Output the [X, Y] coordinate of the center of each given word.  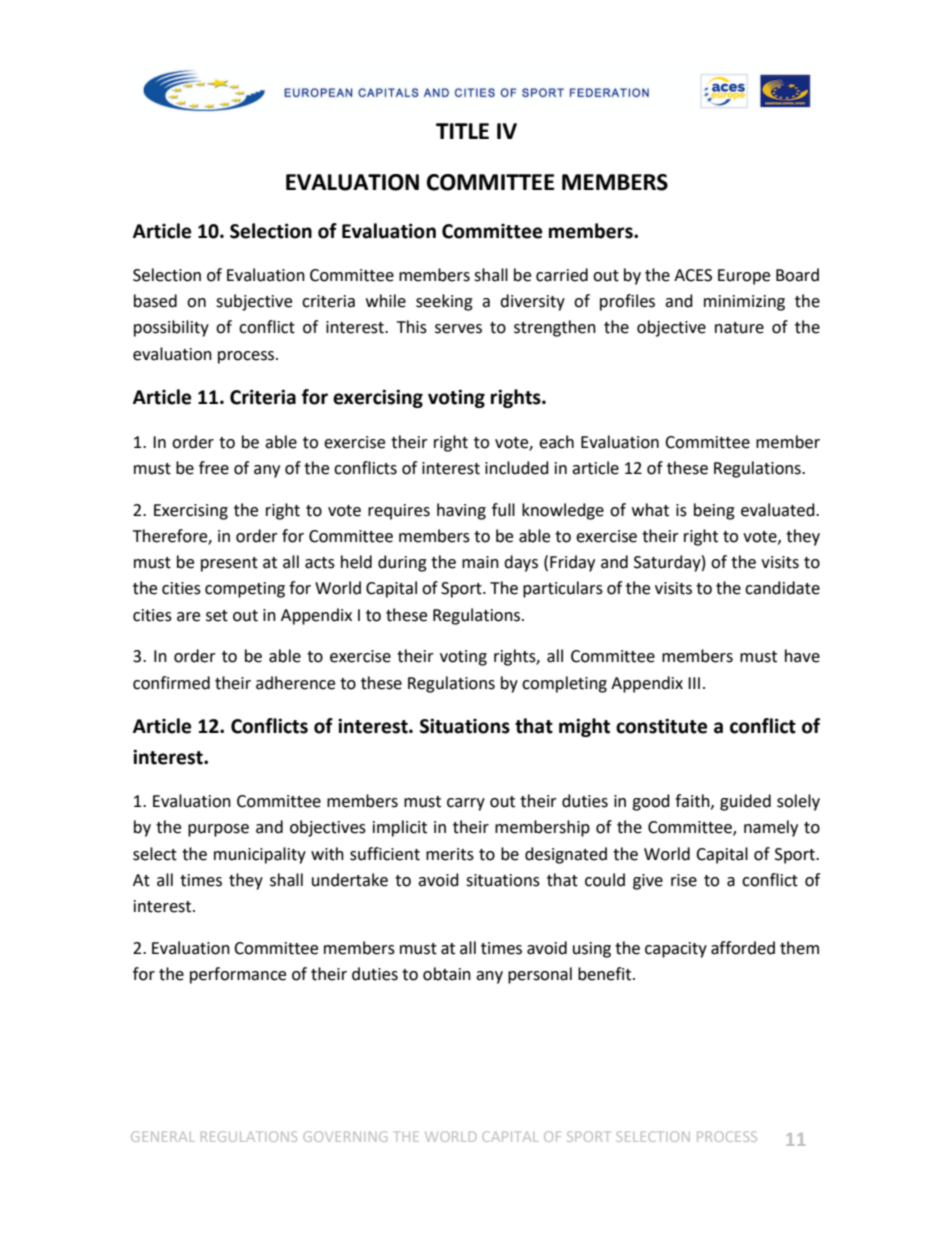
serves [458, 329]
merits [450, 854]
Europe [744, 277]
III [694, 683]
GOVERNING [345, 1136]
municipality [260, 855]
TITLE [462, 131]
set [217, 616]
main [480, 562]
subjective [254, 302]
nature [739, 328]
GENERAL [163, 1136]
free [214, 468]
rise [684, 880]
